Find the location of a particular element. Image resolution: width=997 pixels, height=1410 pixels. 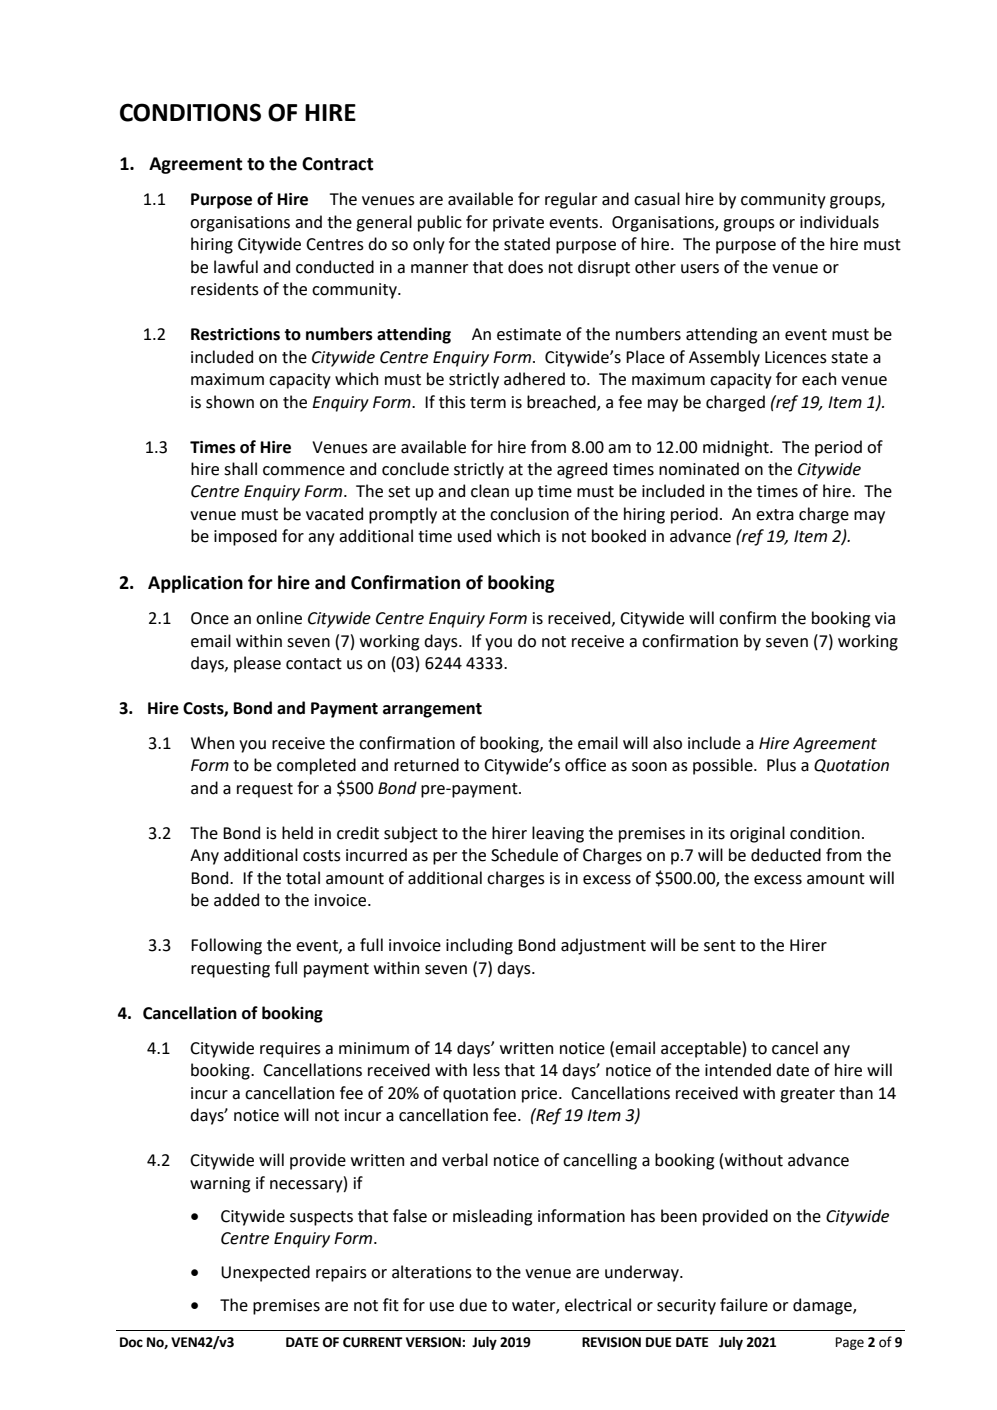

Unexpected is located at coordinates (265, 1273).
